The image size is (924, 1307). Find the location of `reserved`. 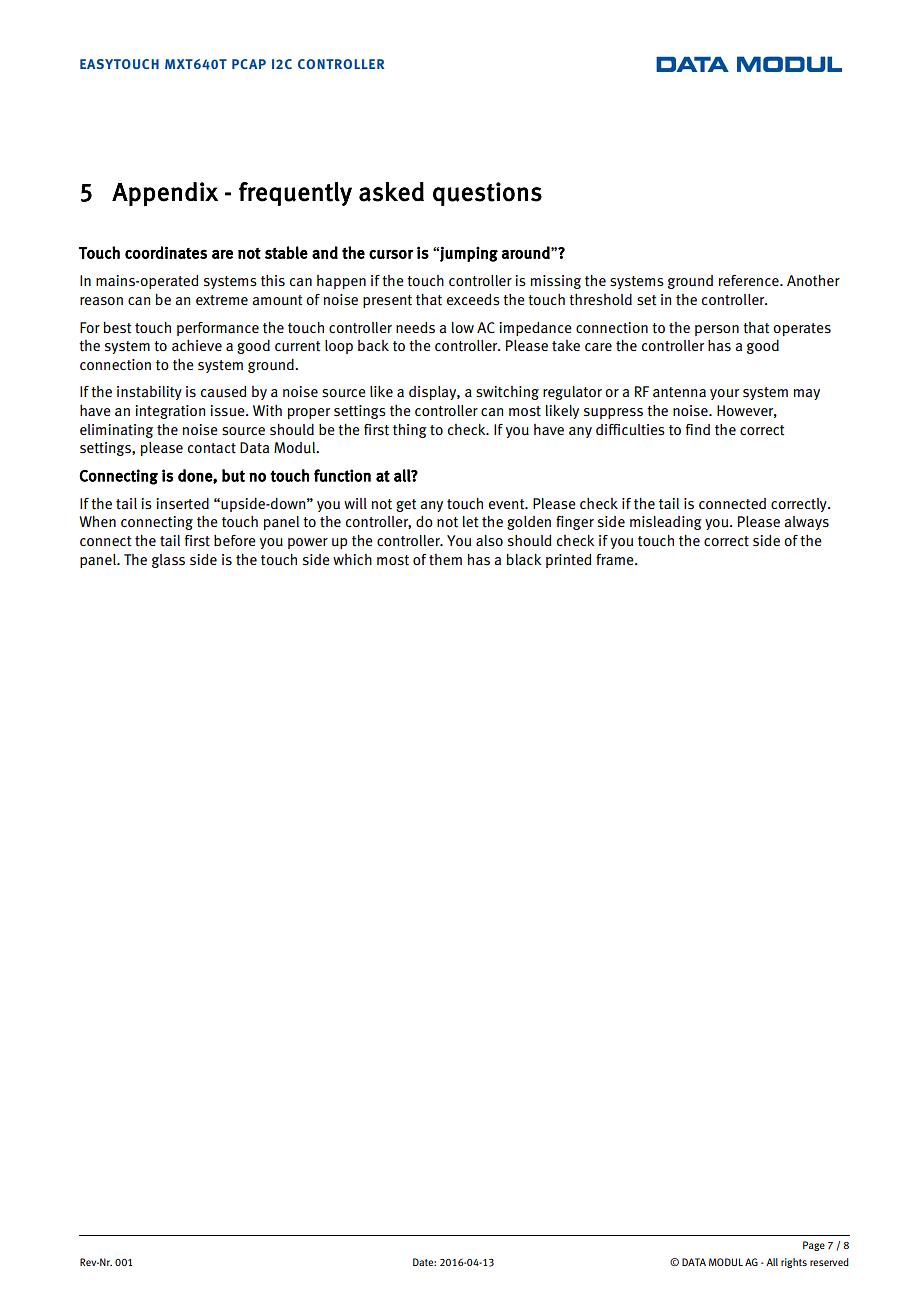

reserved is located at coordinates (829, 1262).
